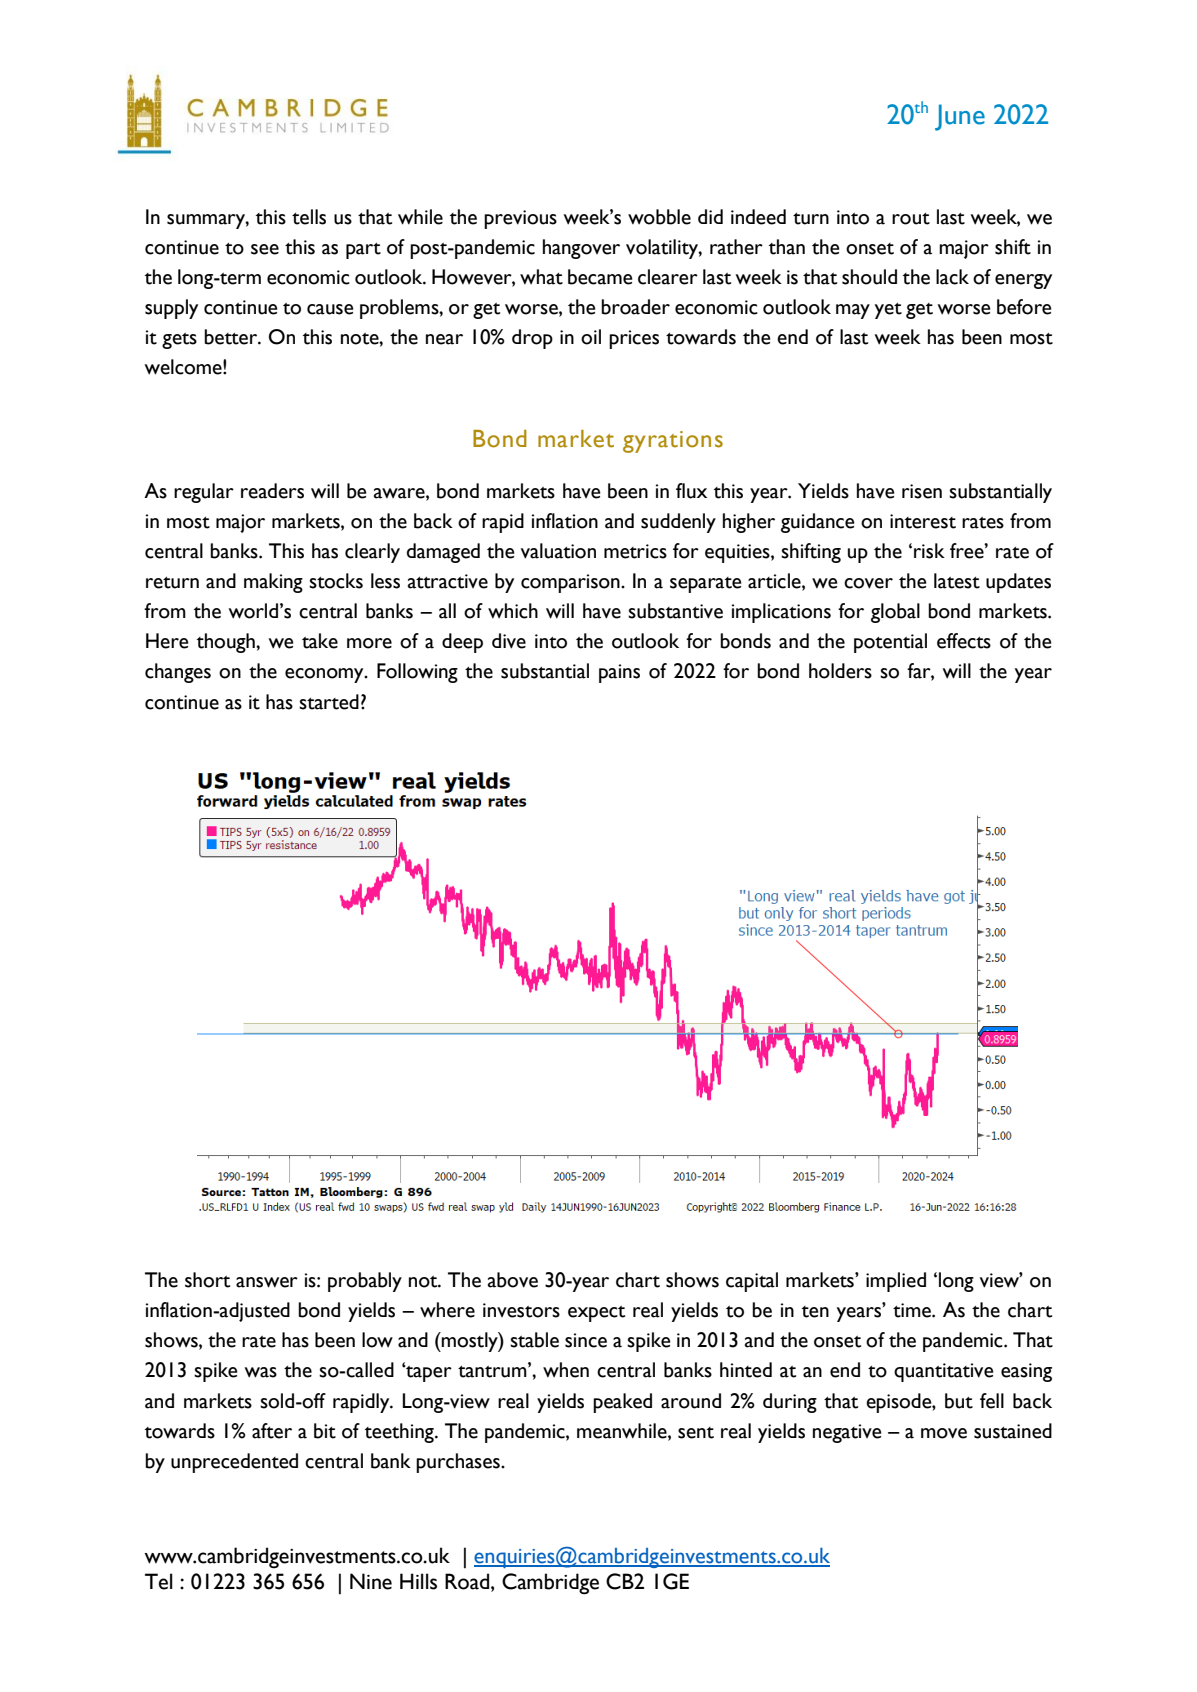 The image size is (1197, 1692). I want to click on above, so click(513, 1280).
